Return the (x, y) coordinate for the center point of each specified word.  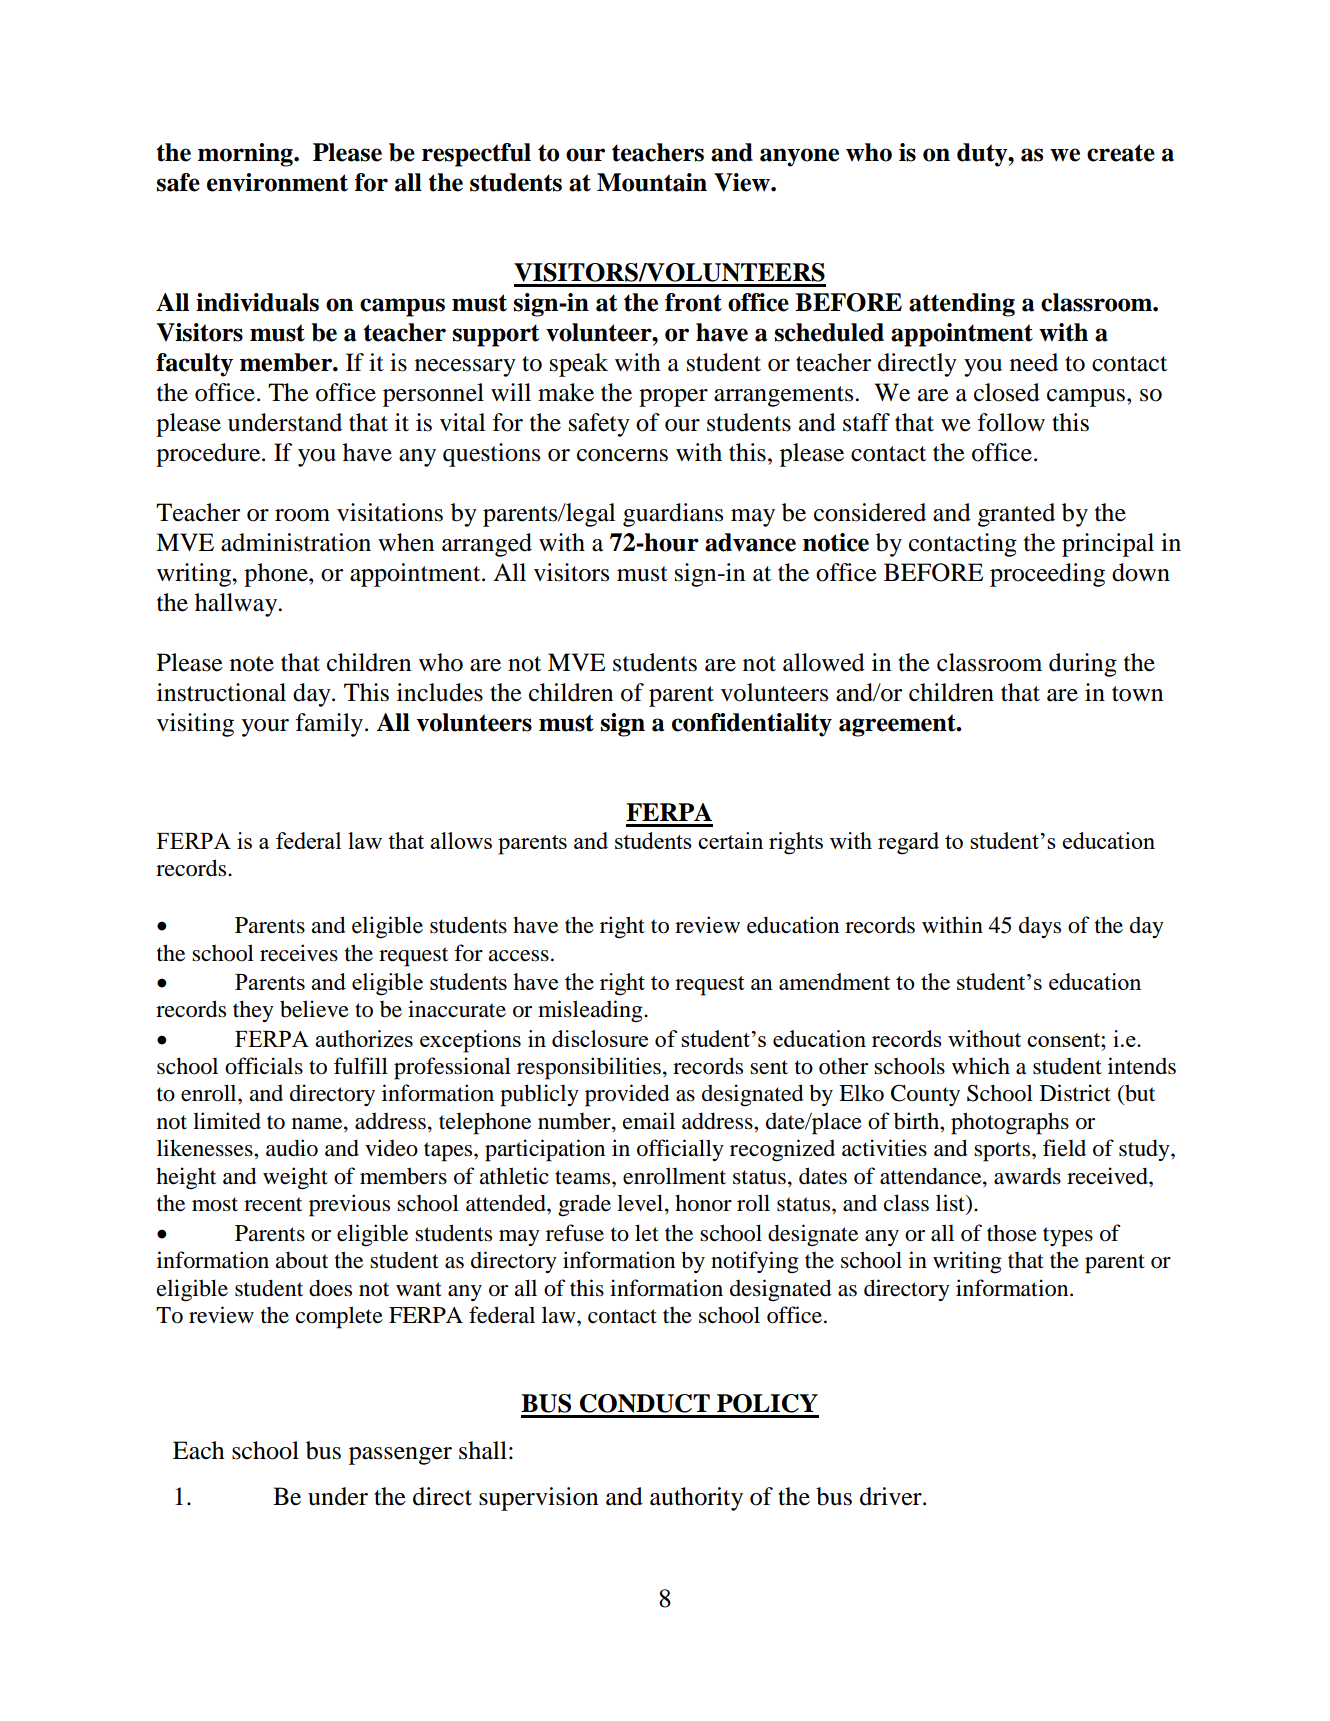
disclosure (600, 1038)
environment (277, 182)
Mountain (652, 182)
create (1121, 153)
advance (750, 542)
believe (314, 1009)
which (981, 1066)
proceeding (1047, 575)
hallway (237, 605)
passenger (400, 1456)
